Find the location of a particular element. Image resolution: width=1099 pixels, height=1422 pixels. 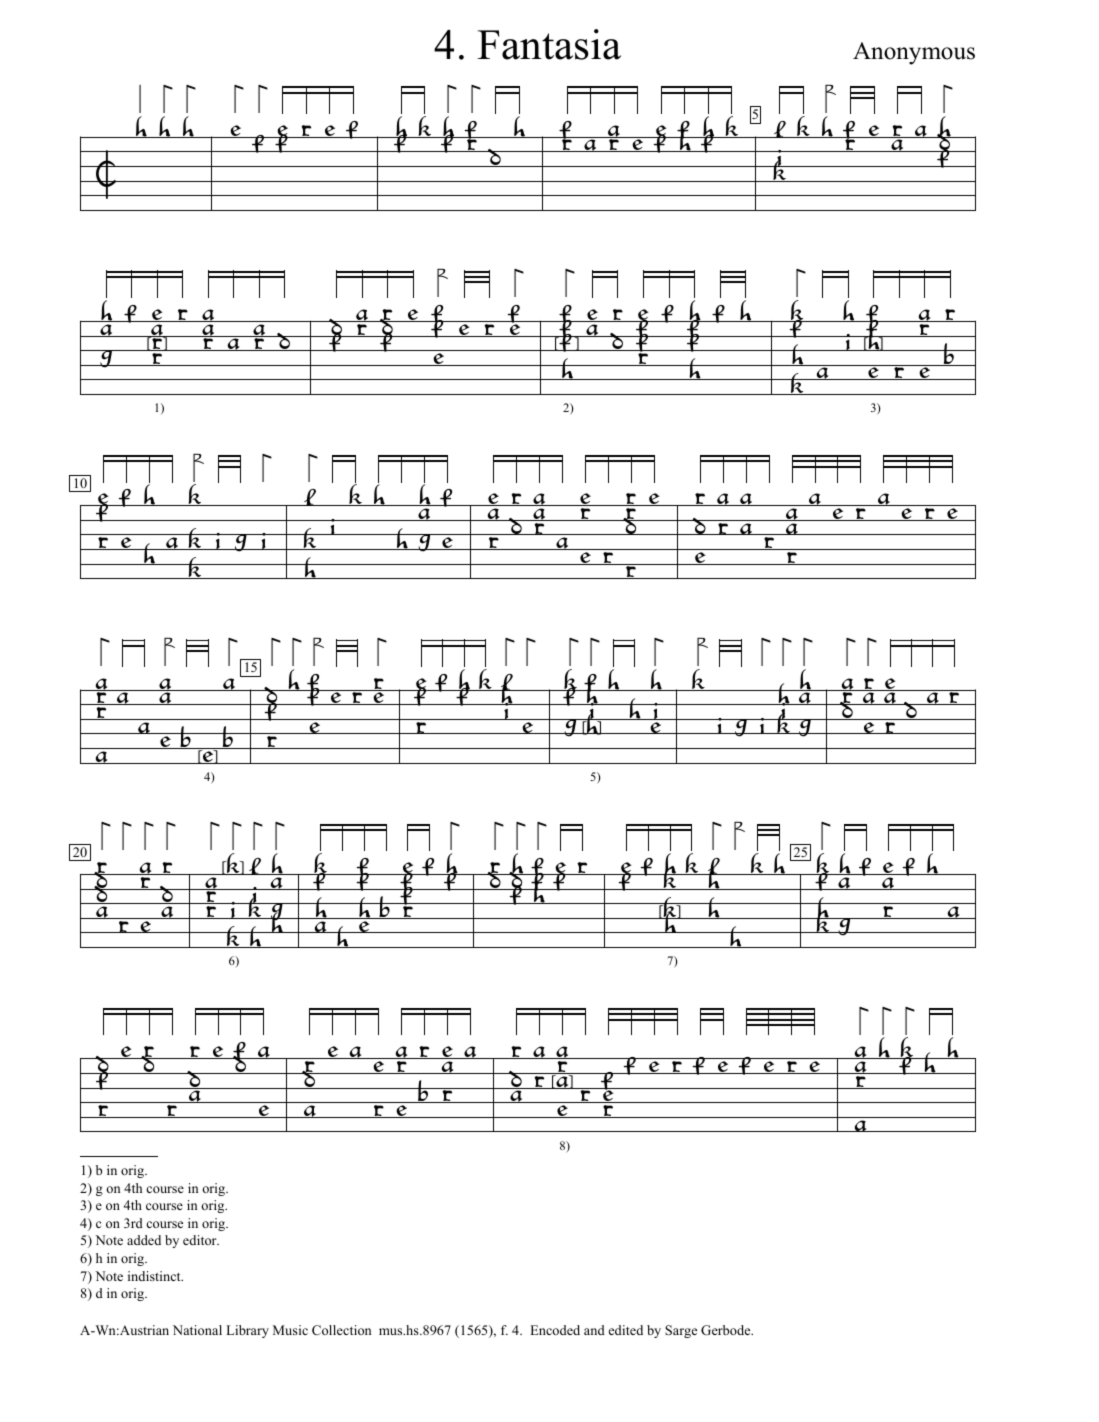

Library is located at coordinates (247, 1331).
